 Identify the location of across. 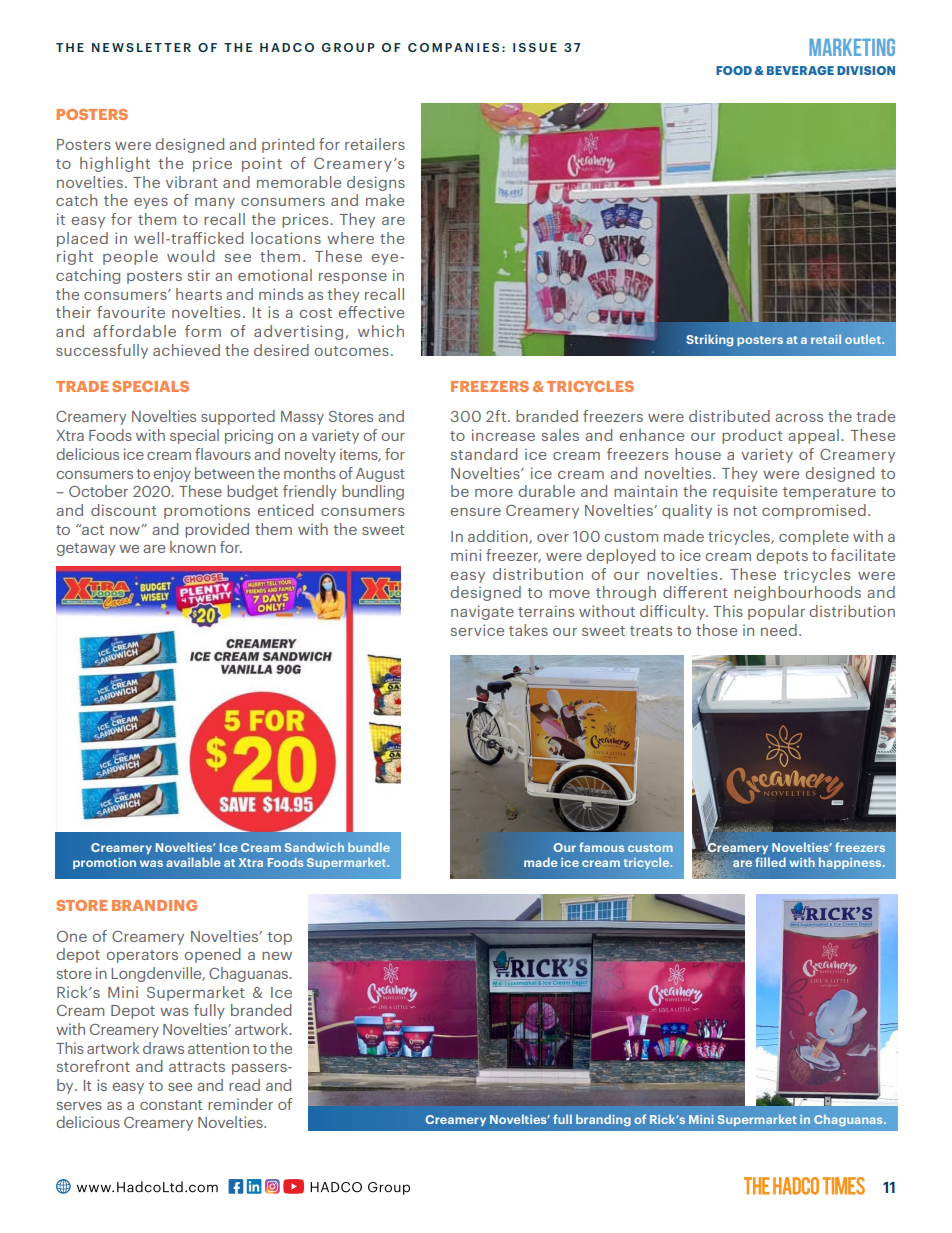
(799, 418).
